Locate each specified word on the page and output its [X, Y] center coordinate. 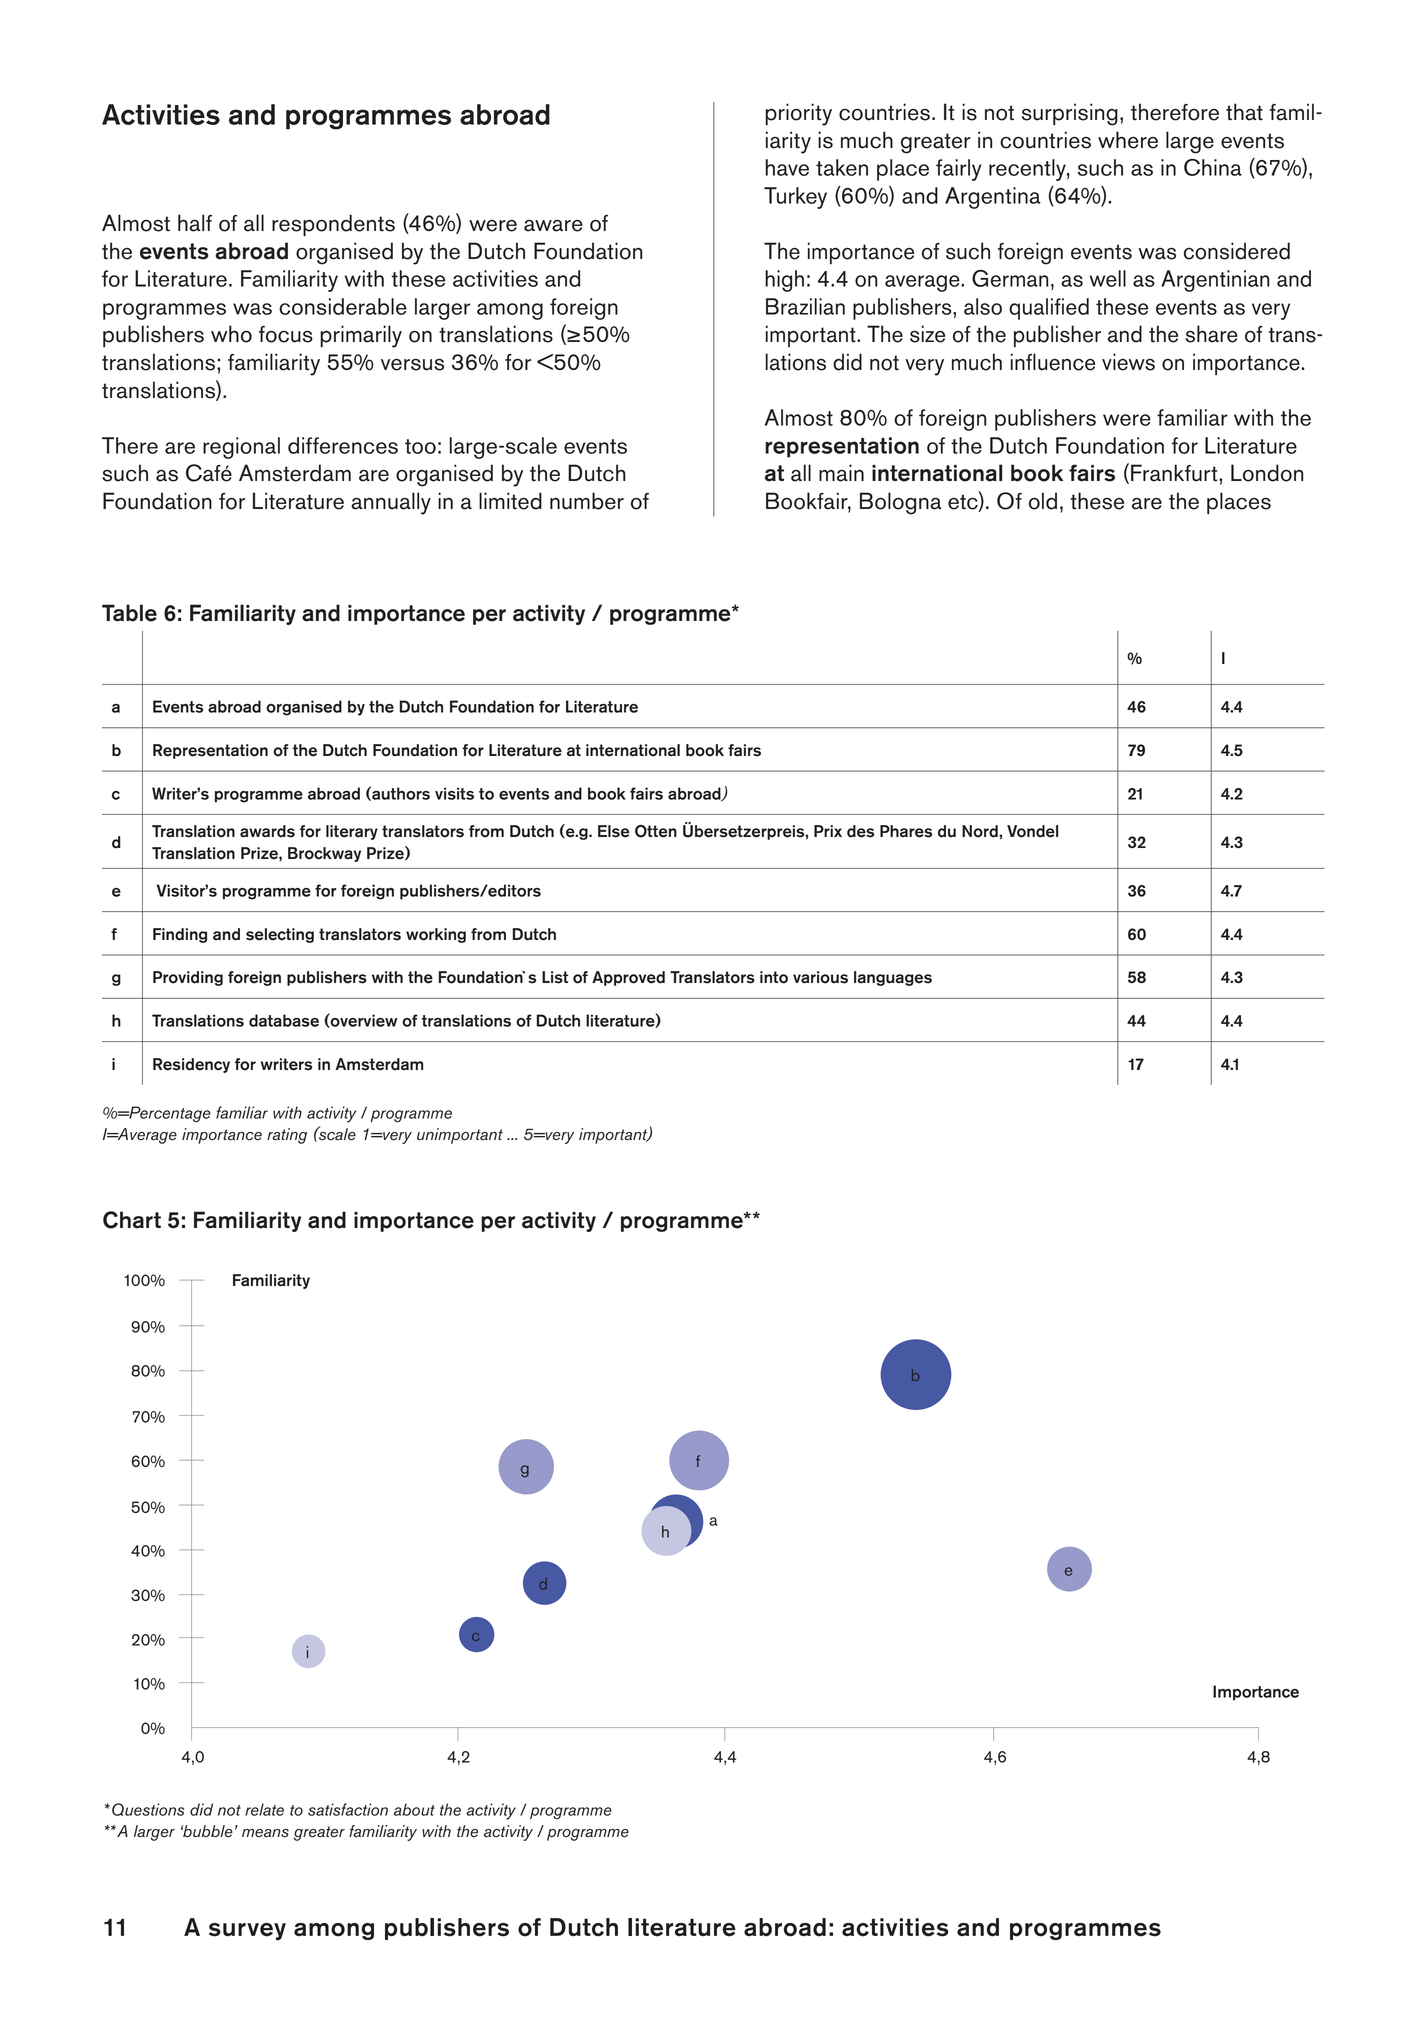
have [787, 167]
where [1128, 140]
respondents [333, 225]
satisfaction [348, 1809]
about [414, 1809]
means [265, 1833]
